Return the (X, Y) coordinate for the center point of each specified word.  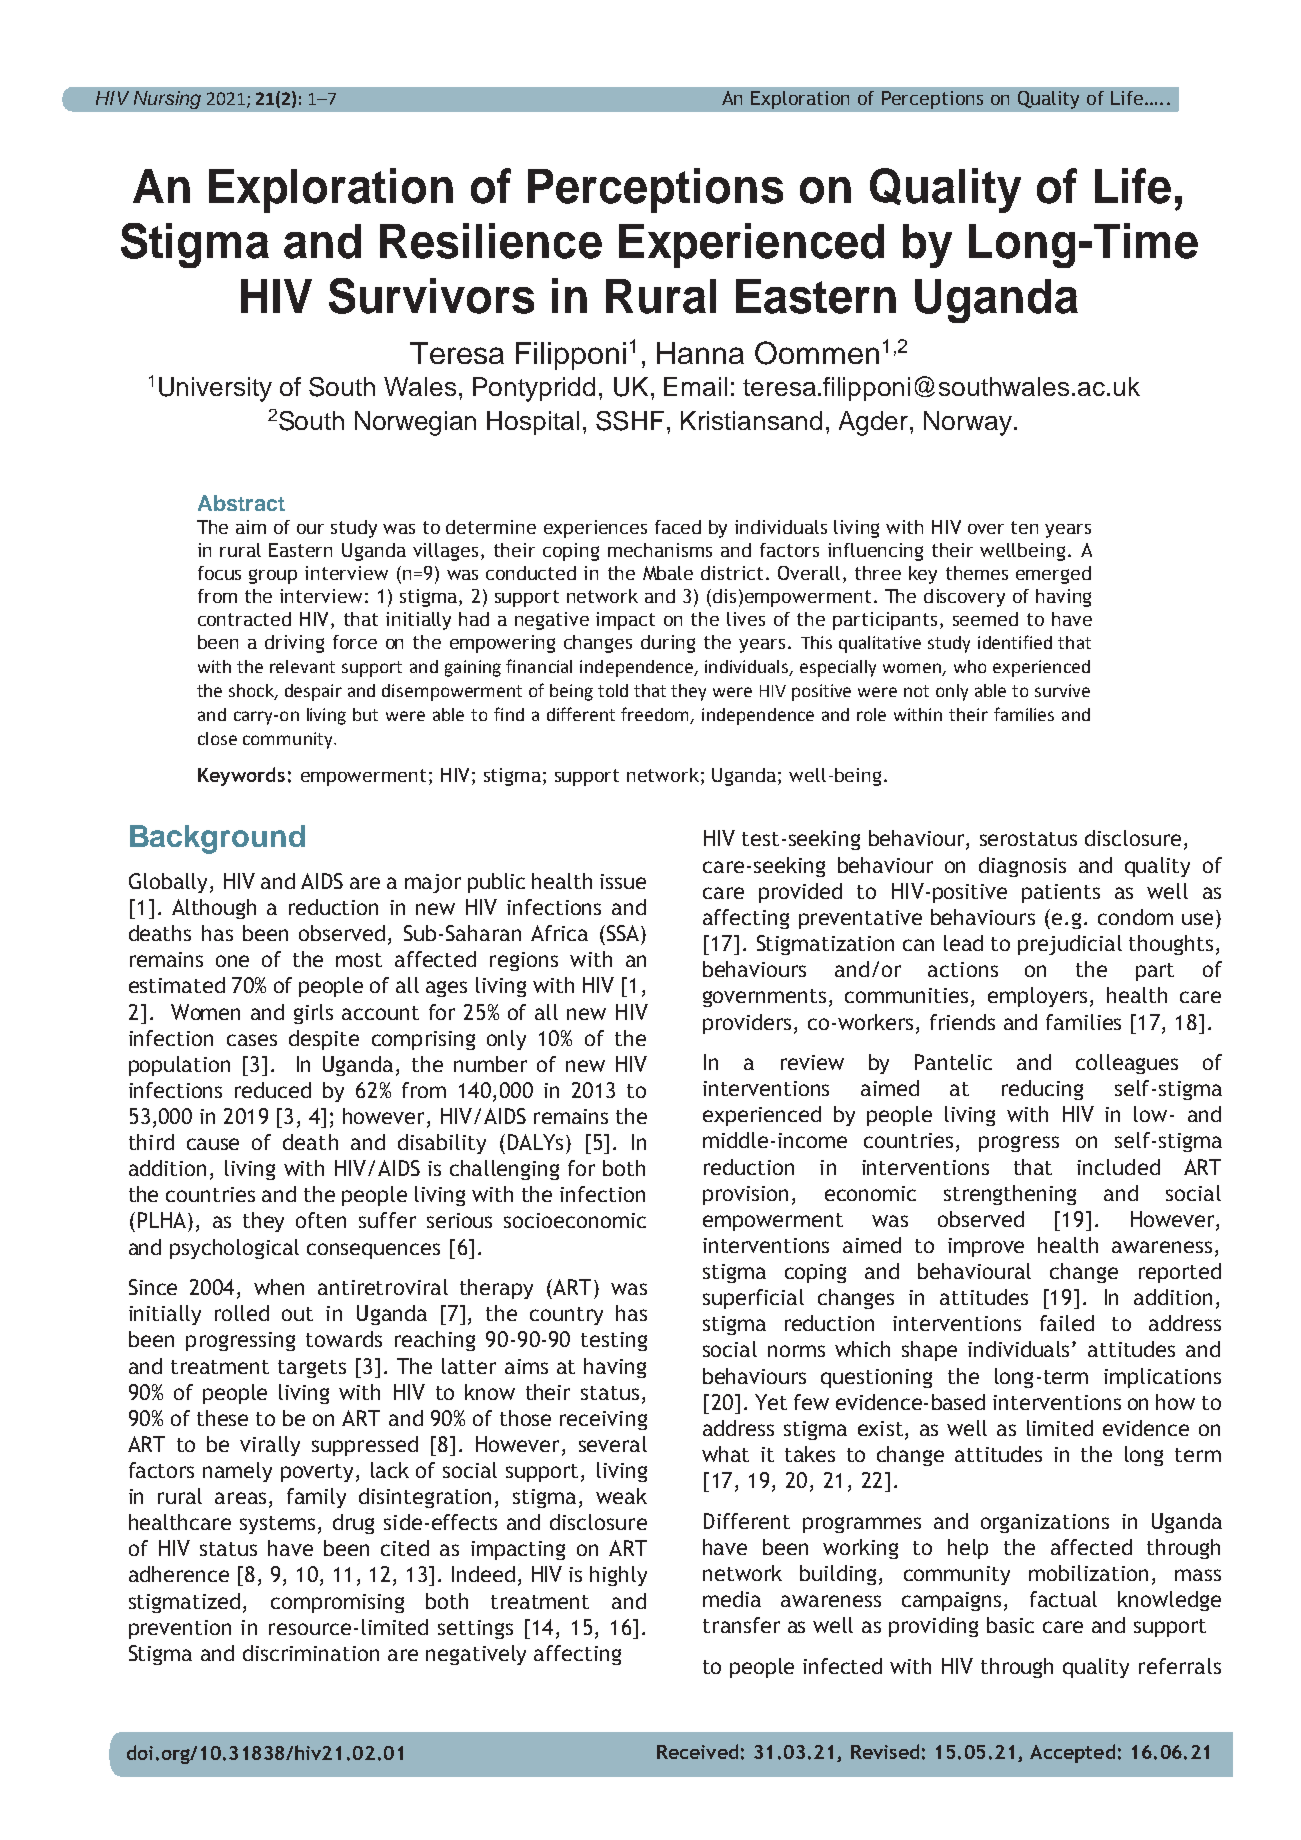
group (273, 576)
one (232, 961)
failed (1067, 1323)
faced (678, 527)
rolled (242, 1313)
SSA (623, 933)
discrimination (311, 1653)
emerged (1053, 575)
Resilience (491, 241)
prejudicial (1070, 945)
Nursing (167, 100)
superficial (753, 1299)
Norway (968, 423)
